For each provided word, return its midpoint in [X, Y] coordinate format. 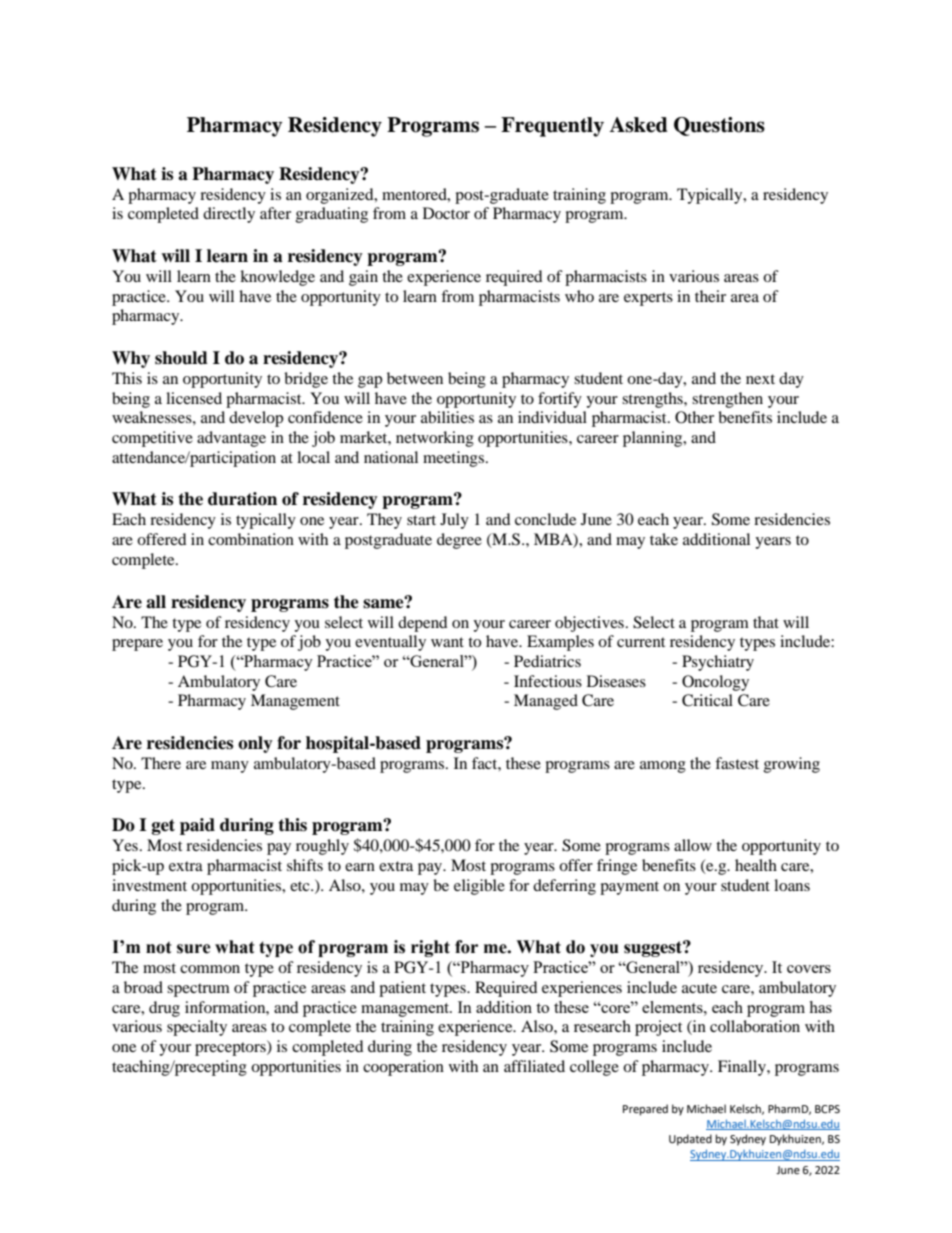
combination [251, 539]
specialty [197, 1028]
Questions [719, 126]
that [766, 622]
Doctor [446, 213]
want [447, 642]
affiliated [534, 1066]
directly [229, 215]
